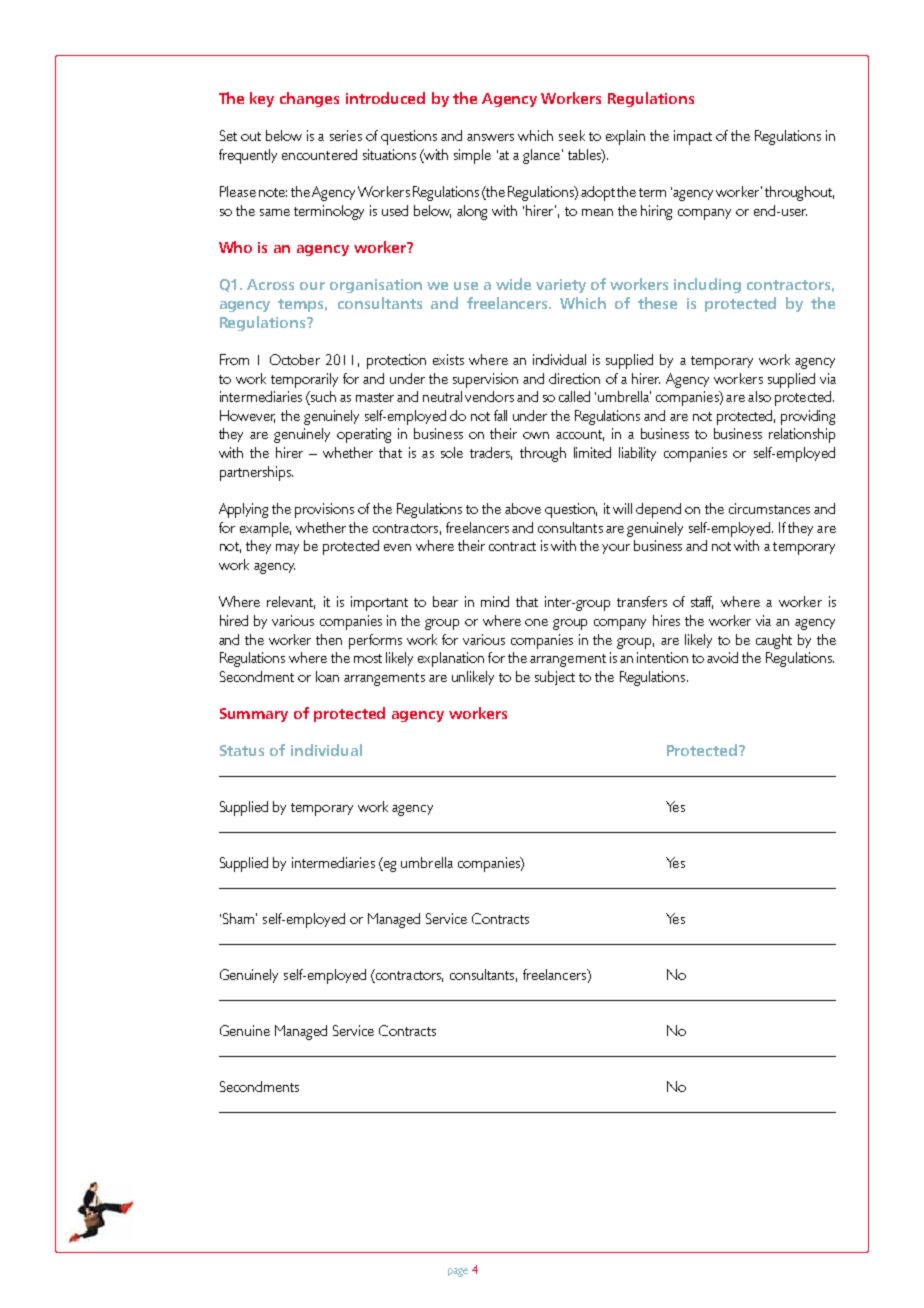 The image size is (924, 1308). I want to click on page, so click(458, 1272).
